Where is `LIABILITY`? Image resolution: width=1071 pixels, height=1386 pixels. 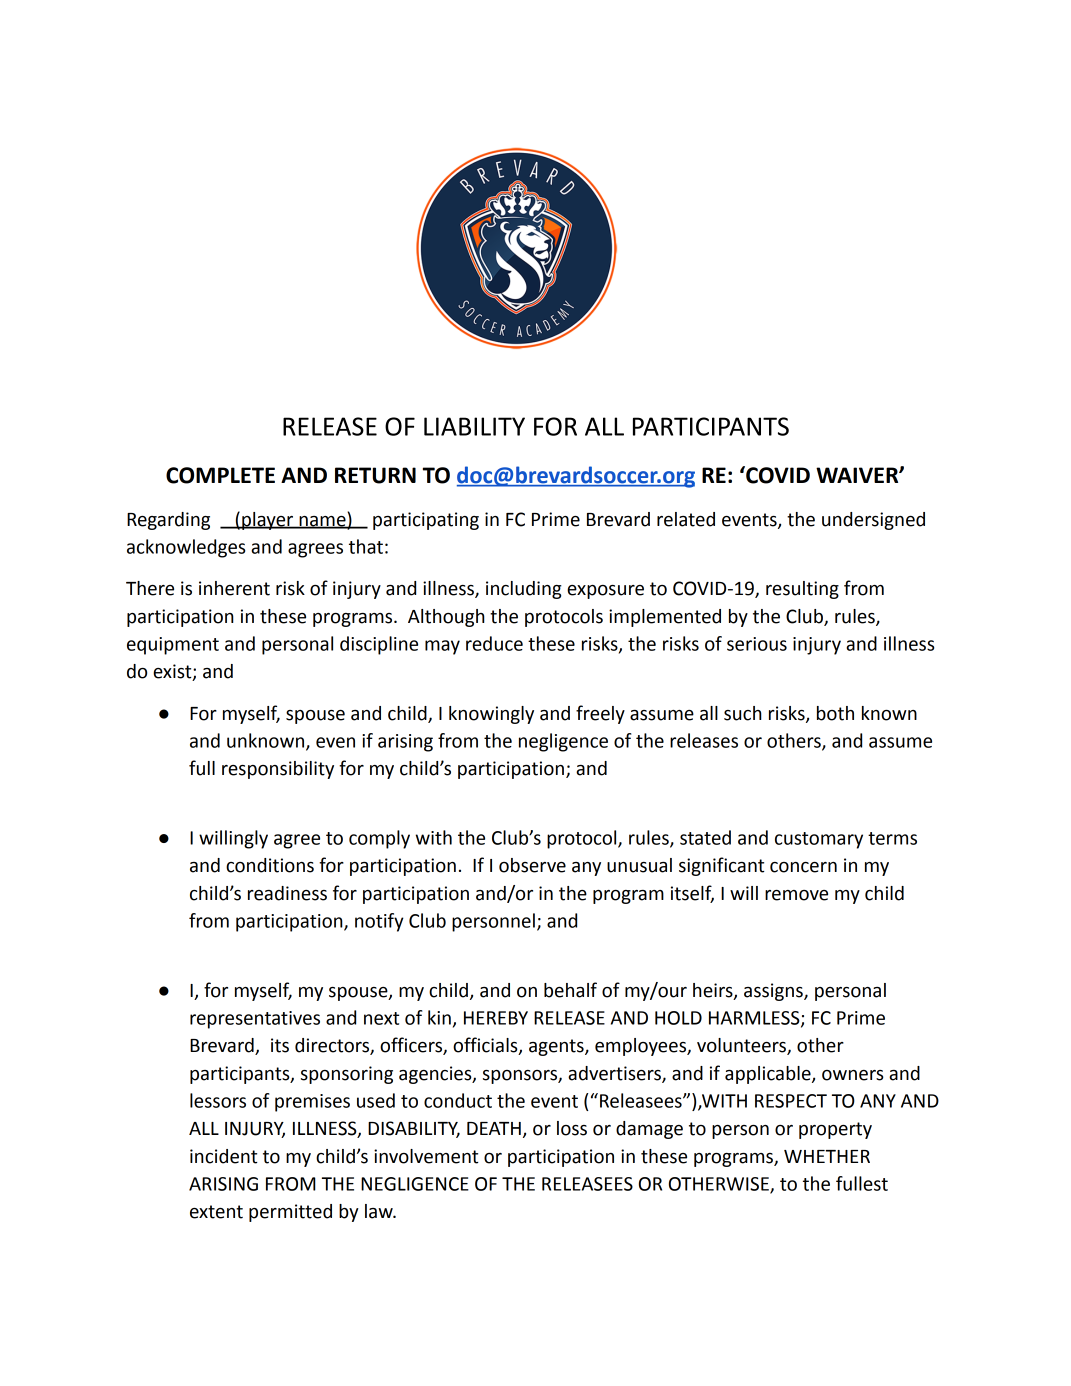
LIABILITY is located at coordinates (474, 426).
